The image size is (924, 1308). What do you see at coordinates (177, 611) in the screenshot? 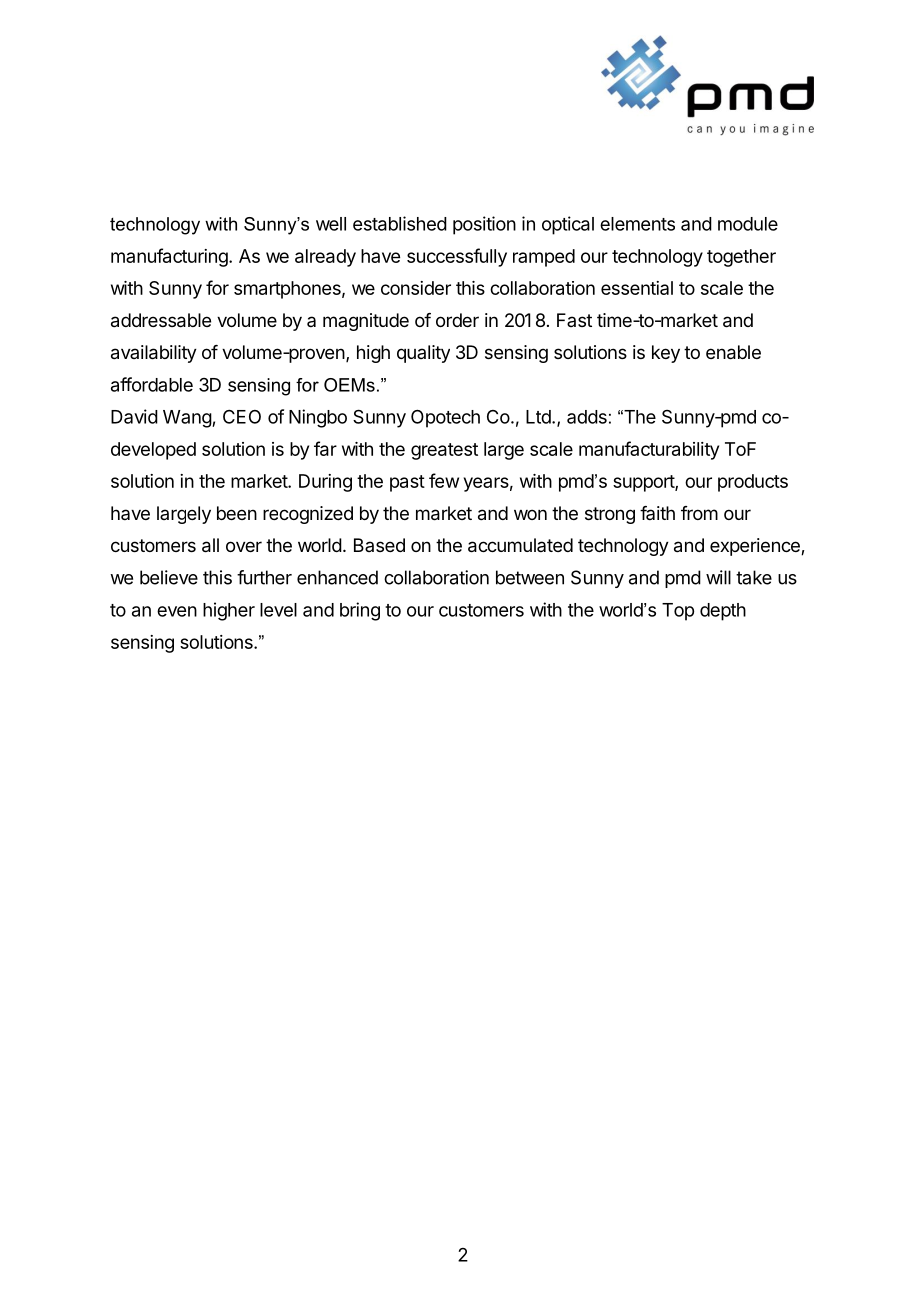
I see `even` at bounding box center [177, 611].
